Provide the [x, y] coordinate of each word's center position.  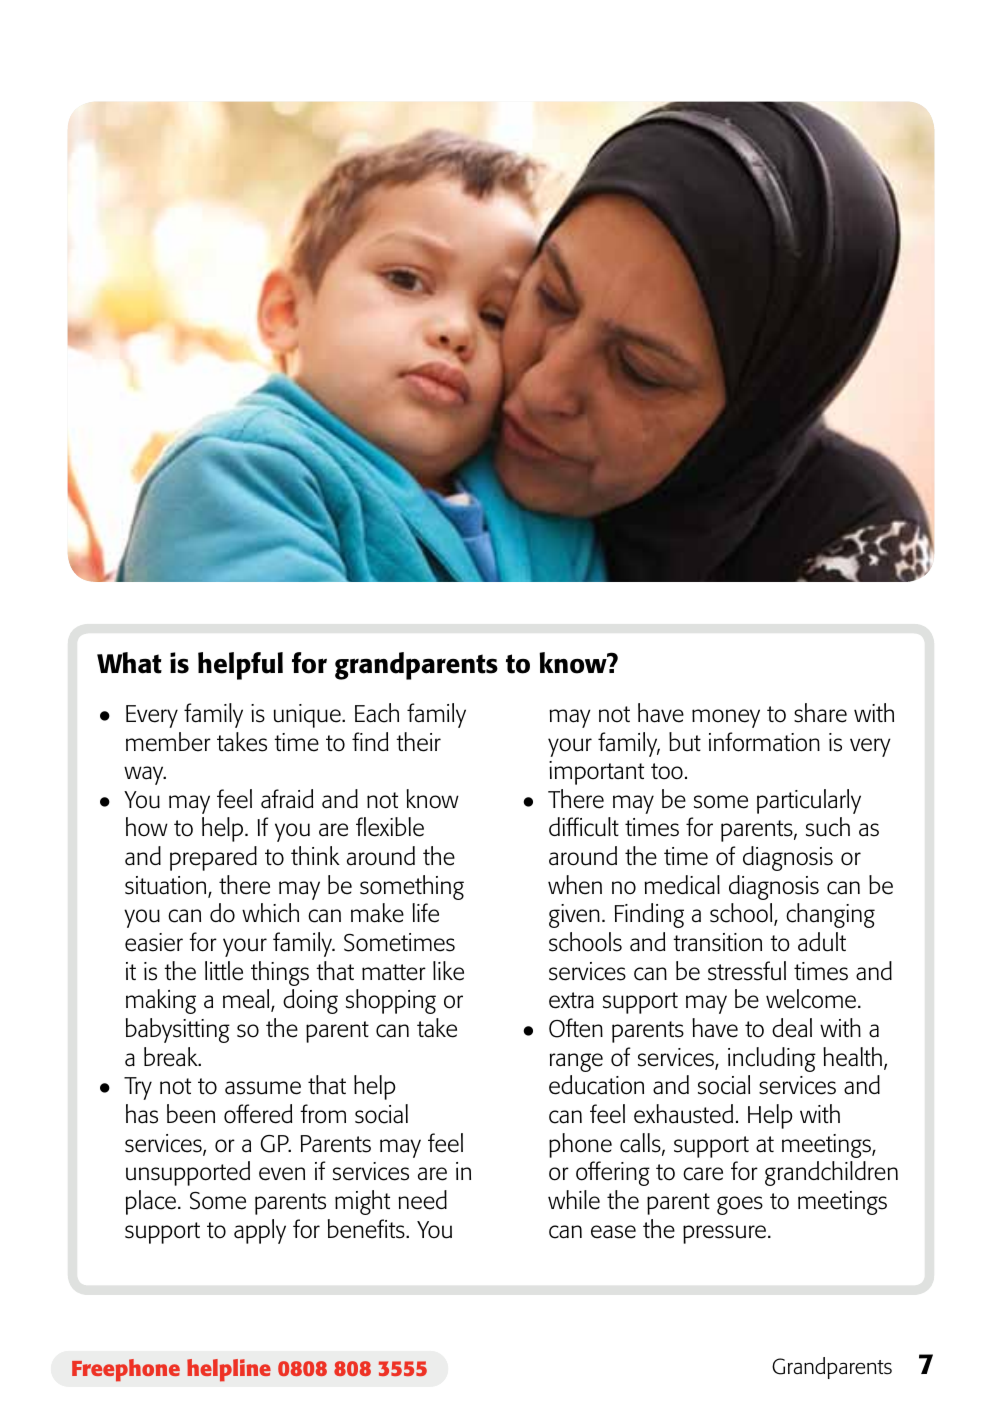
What [129, 663]
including [772, 1059]
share [820, 713]
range [576, 1062]
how [147, 827]
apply [260, 1231]
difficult [584, 827]
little [224, 971]
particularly [809, 801]
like [448, 971]
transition [717, 942]
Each [377, 713]
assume [263, 1088]
